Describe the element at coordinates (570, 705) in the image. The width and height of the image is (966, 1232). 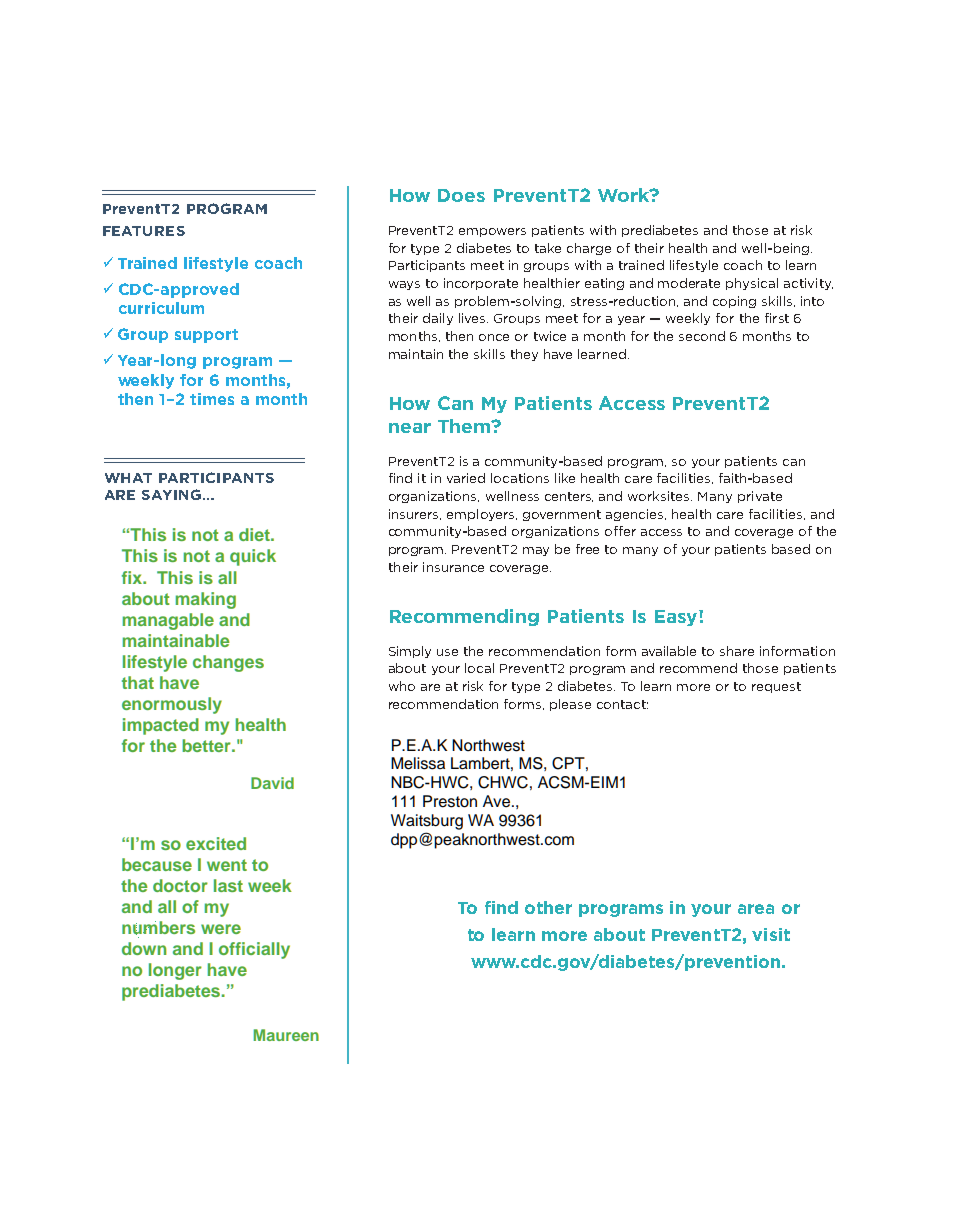
I see `please` at that location.
